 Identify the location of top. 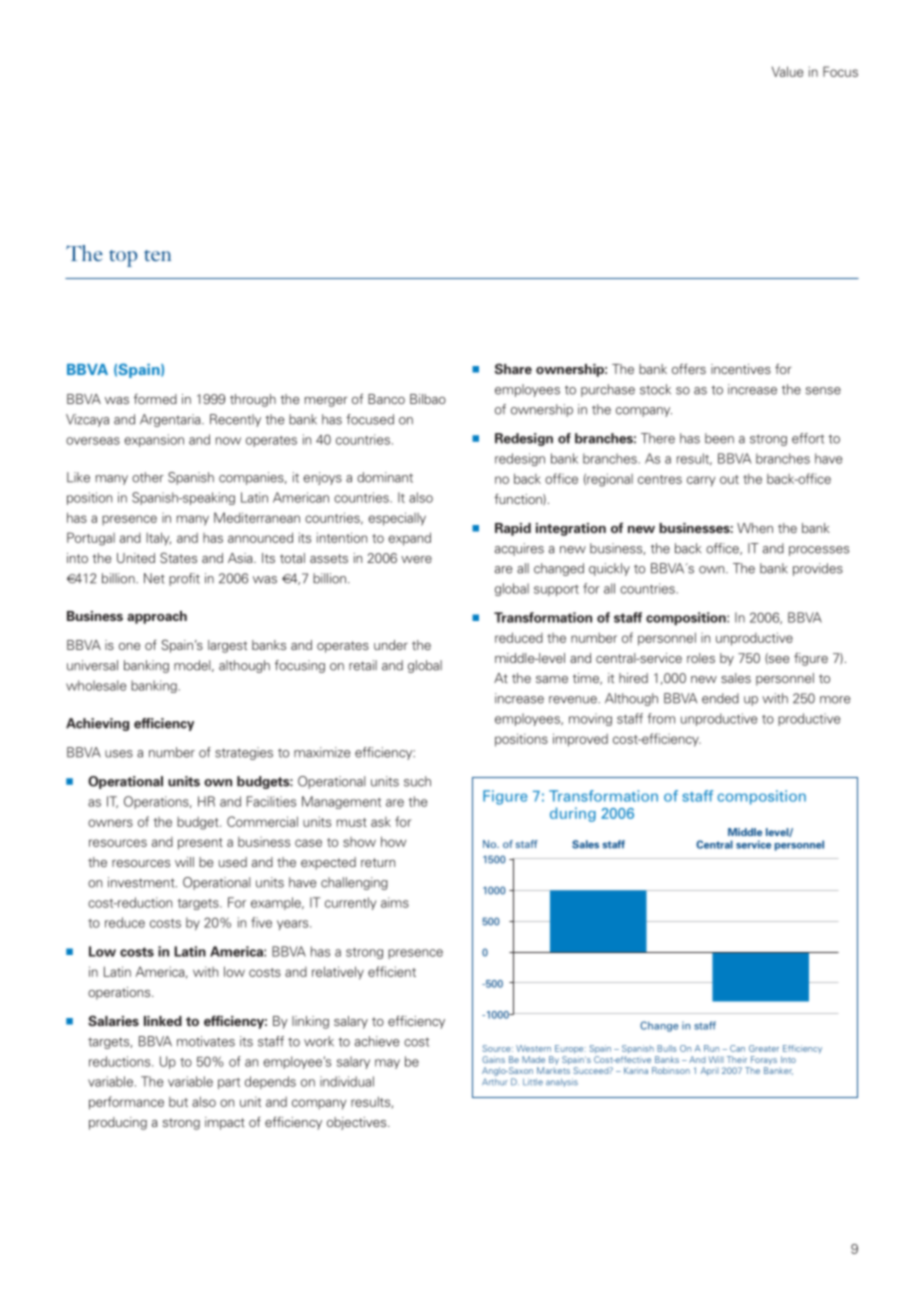
(123, 258).
